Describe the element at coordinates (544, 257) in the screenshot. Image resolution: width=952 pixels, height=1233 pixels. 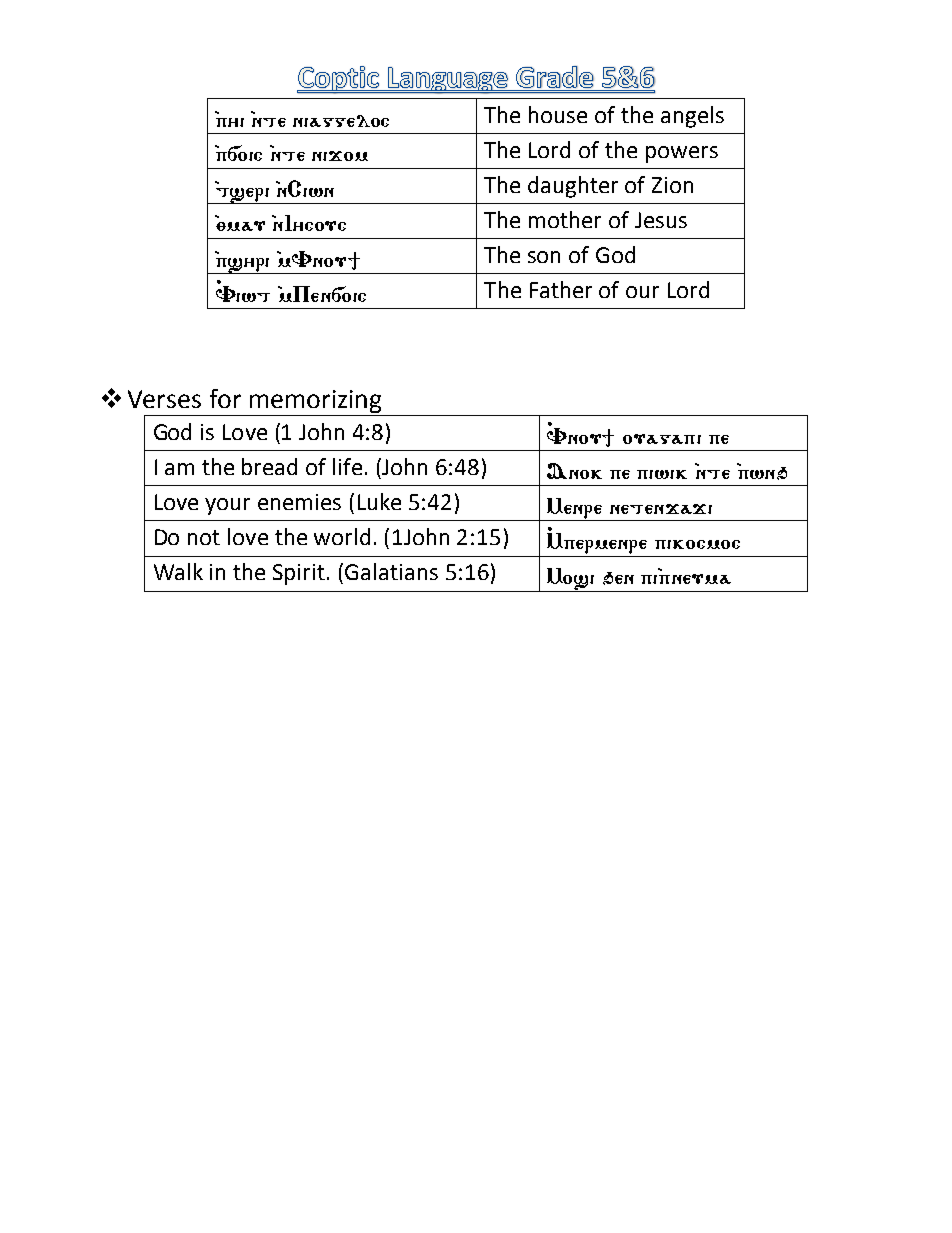
I see `son` at that location.
